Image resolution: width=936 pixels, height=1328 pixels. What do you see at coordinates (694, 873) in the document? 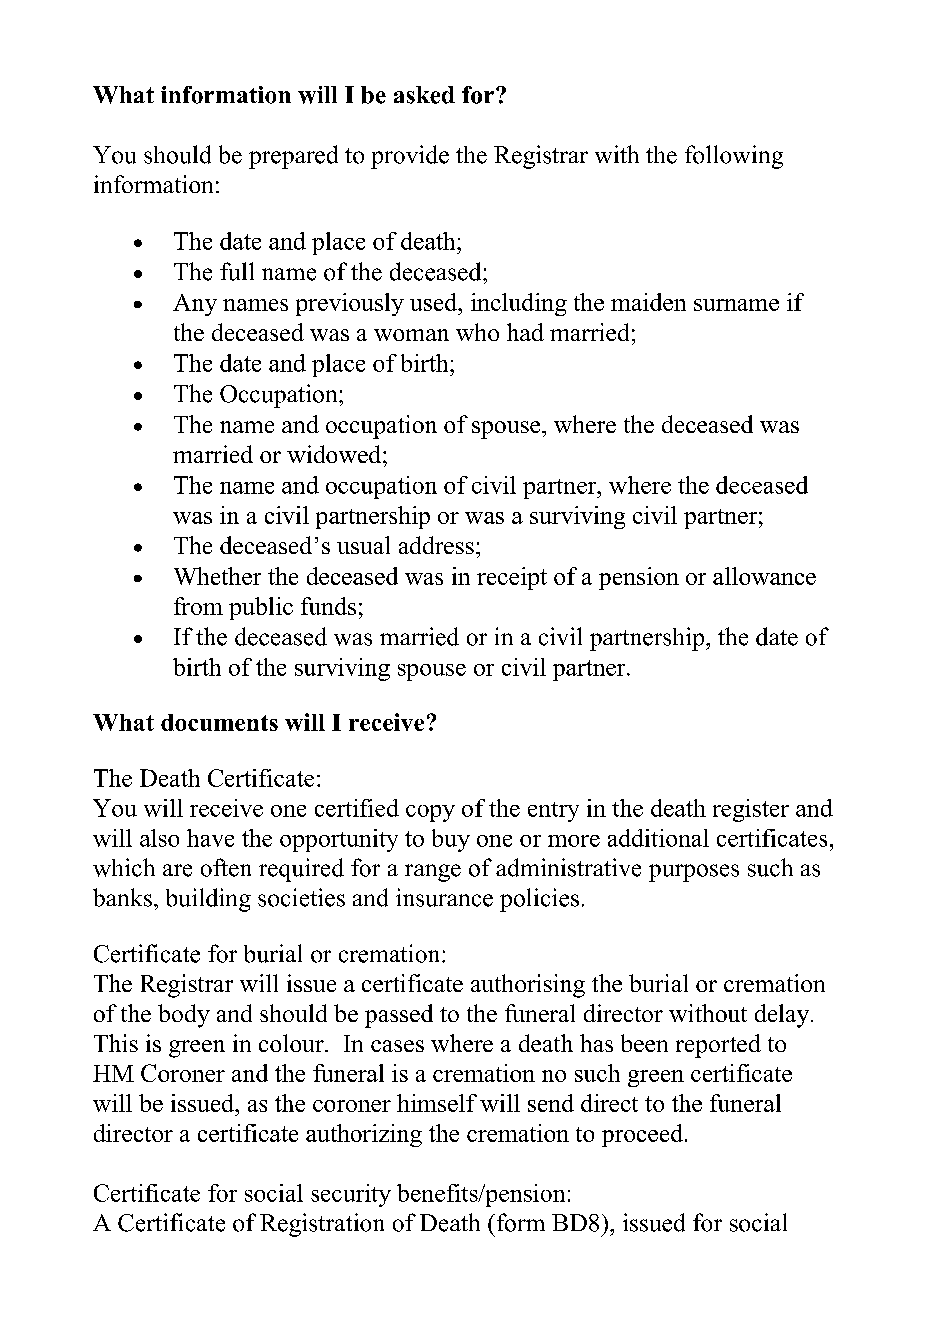
I see `purposes` at bounding box center [694, 873].
